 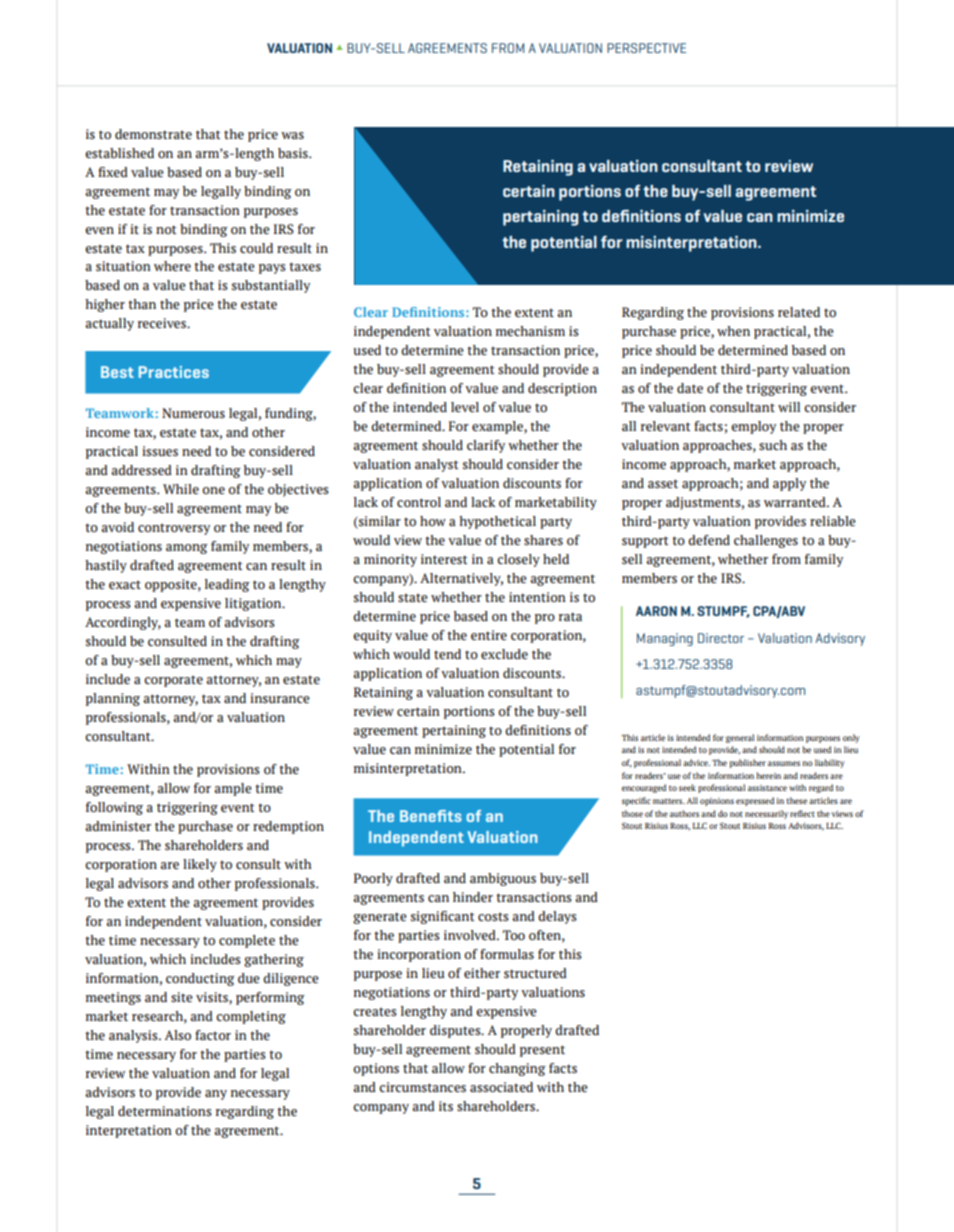 I want to click on Benefits, so click(x=431, y=816).
